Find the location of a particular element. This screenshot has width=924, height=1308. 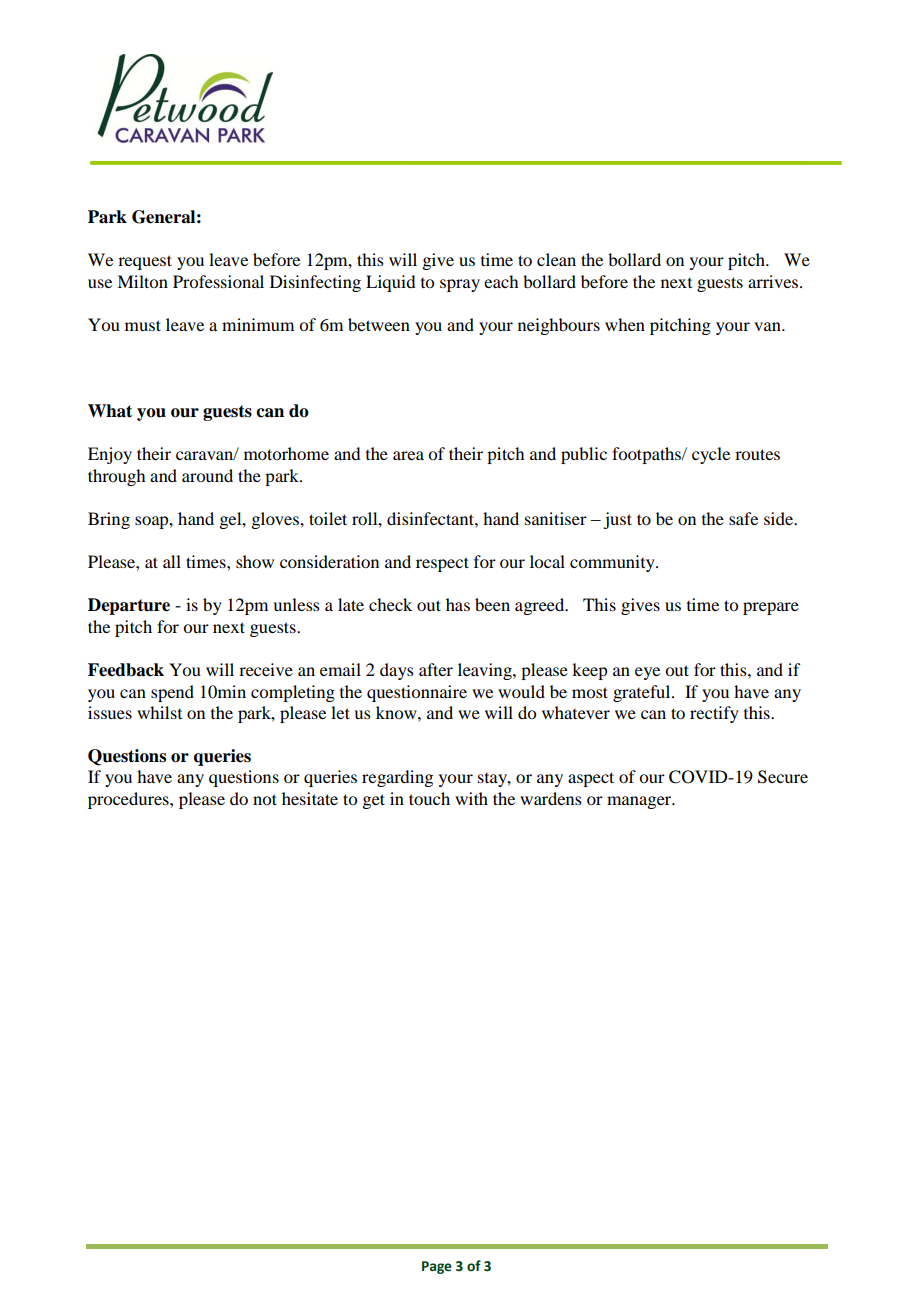

Page is located at coordinates (437, 1267).
